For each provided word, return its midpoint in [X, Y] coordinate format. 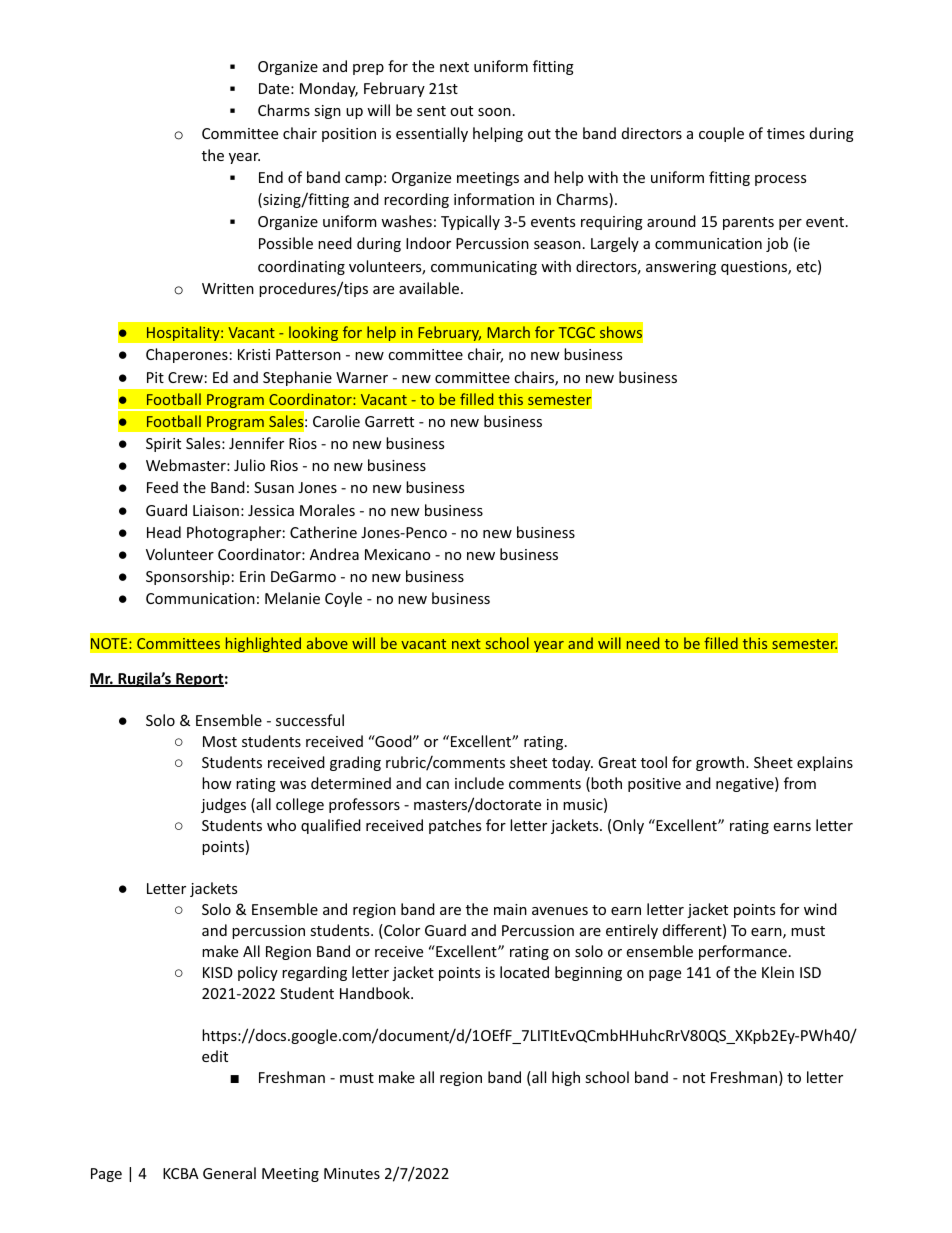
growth [721, 763]
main [510, 909]
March [508, 332]
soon [494, 112]
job [777, 244]
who [281, 825]
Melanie [292, 598]
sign [327, 112]
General [229, 1173]
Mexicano [398, 554]
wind [820, 909]
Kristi [254, 354]
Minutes [352, 1173]
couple [721, 134]
